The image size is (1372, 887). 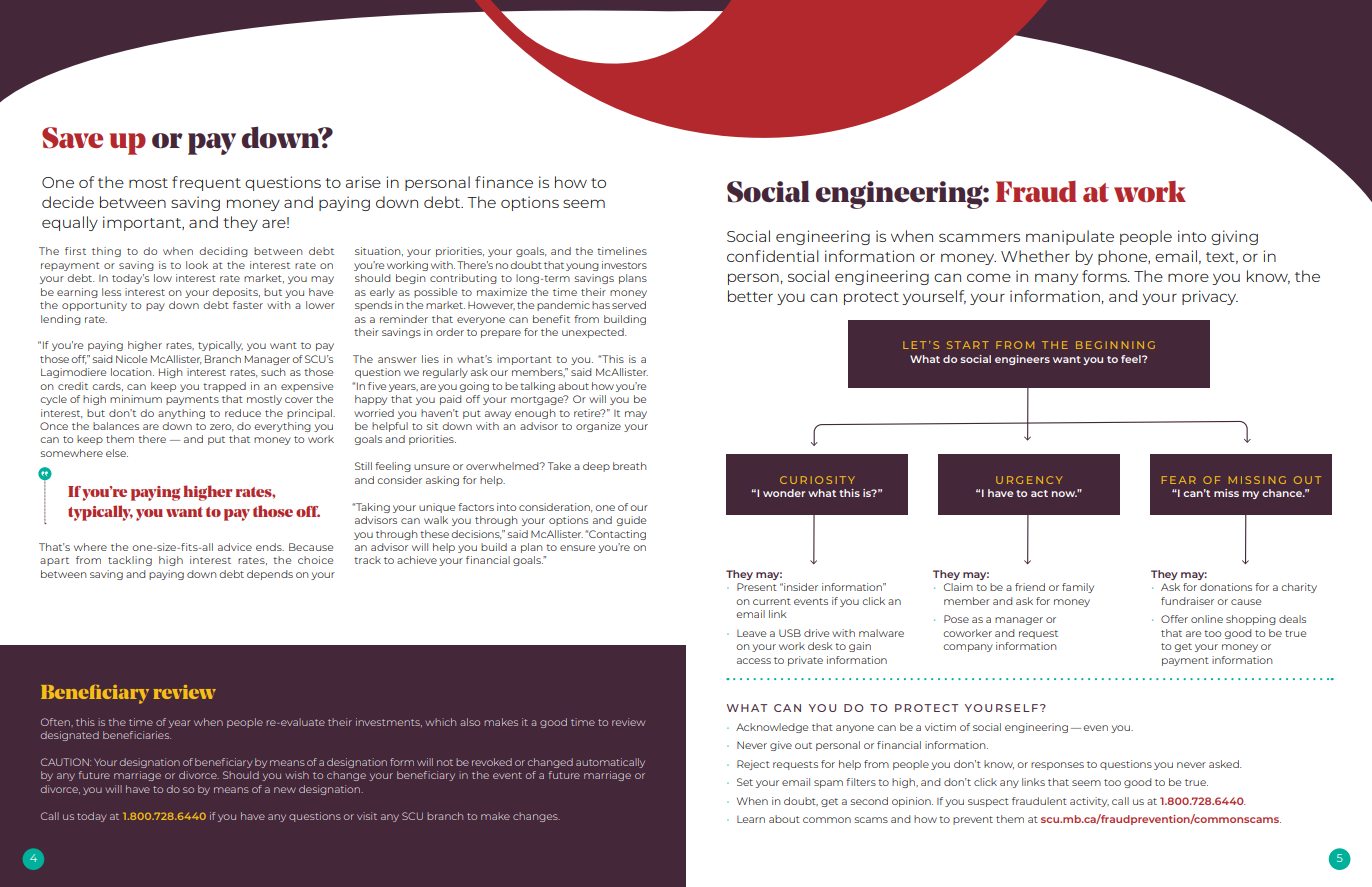 I want to click on breath, so click(x=630, y=466).
